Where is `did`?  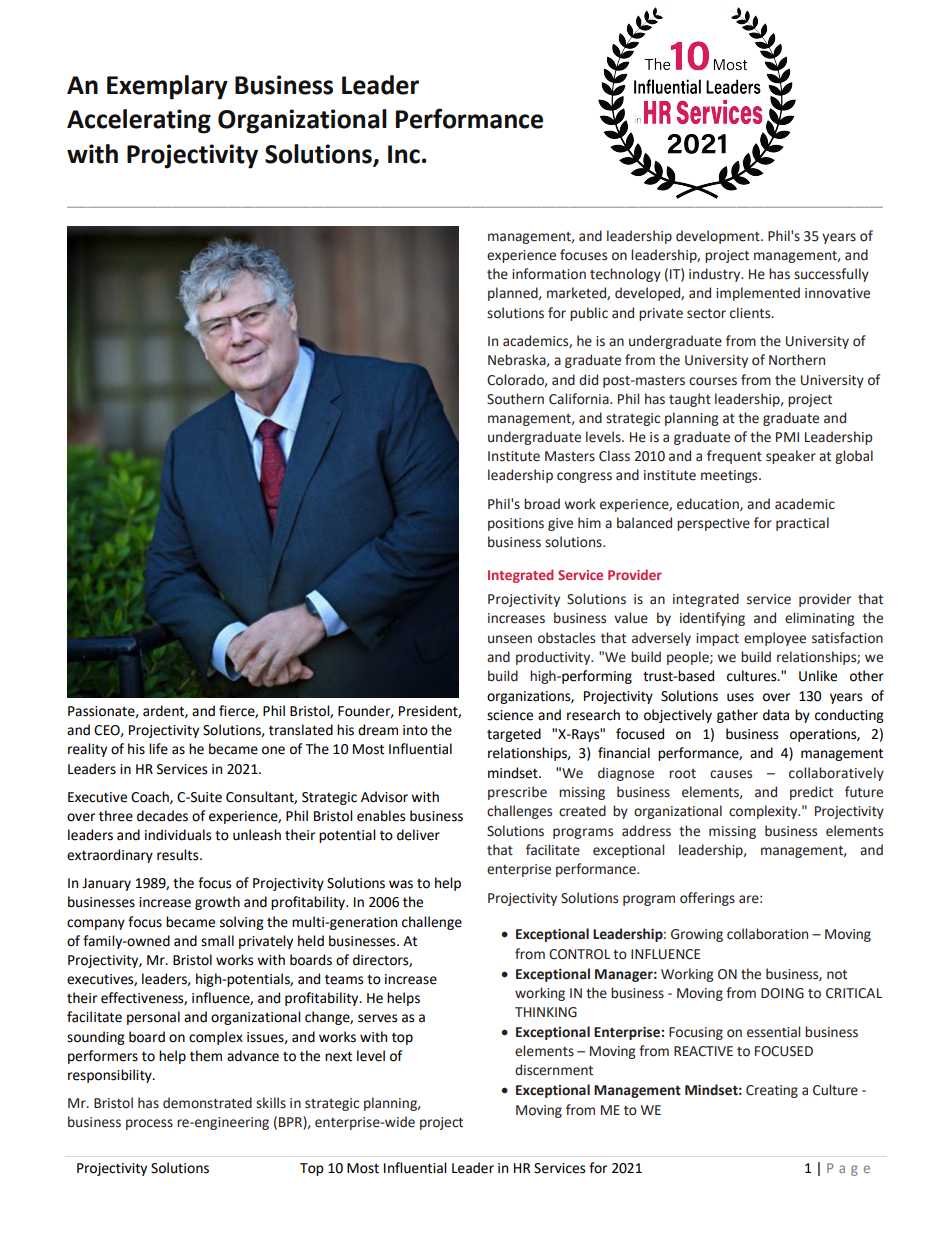 did is located at coordinates (588, 380).
